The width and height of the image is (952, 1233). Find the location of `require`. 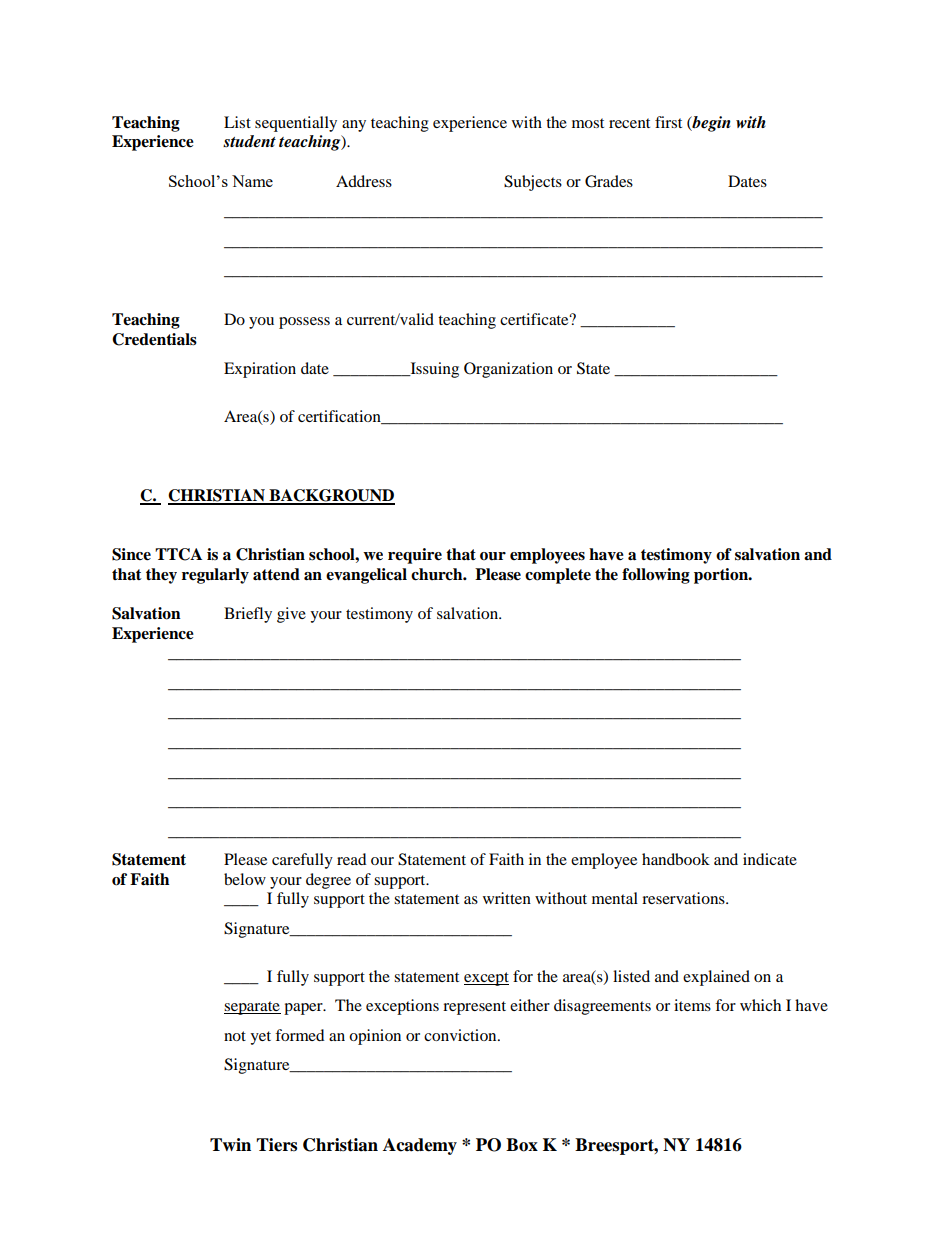

require is located at coordinates (415, 556).
